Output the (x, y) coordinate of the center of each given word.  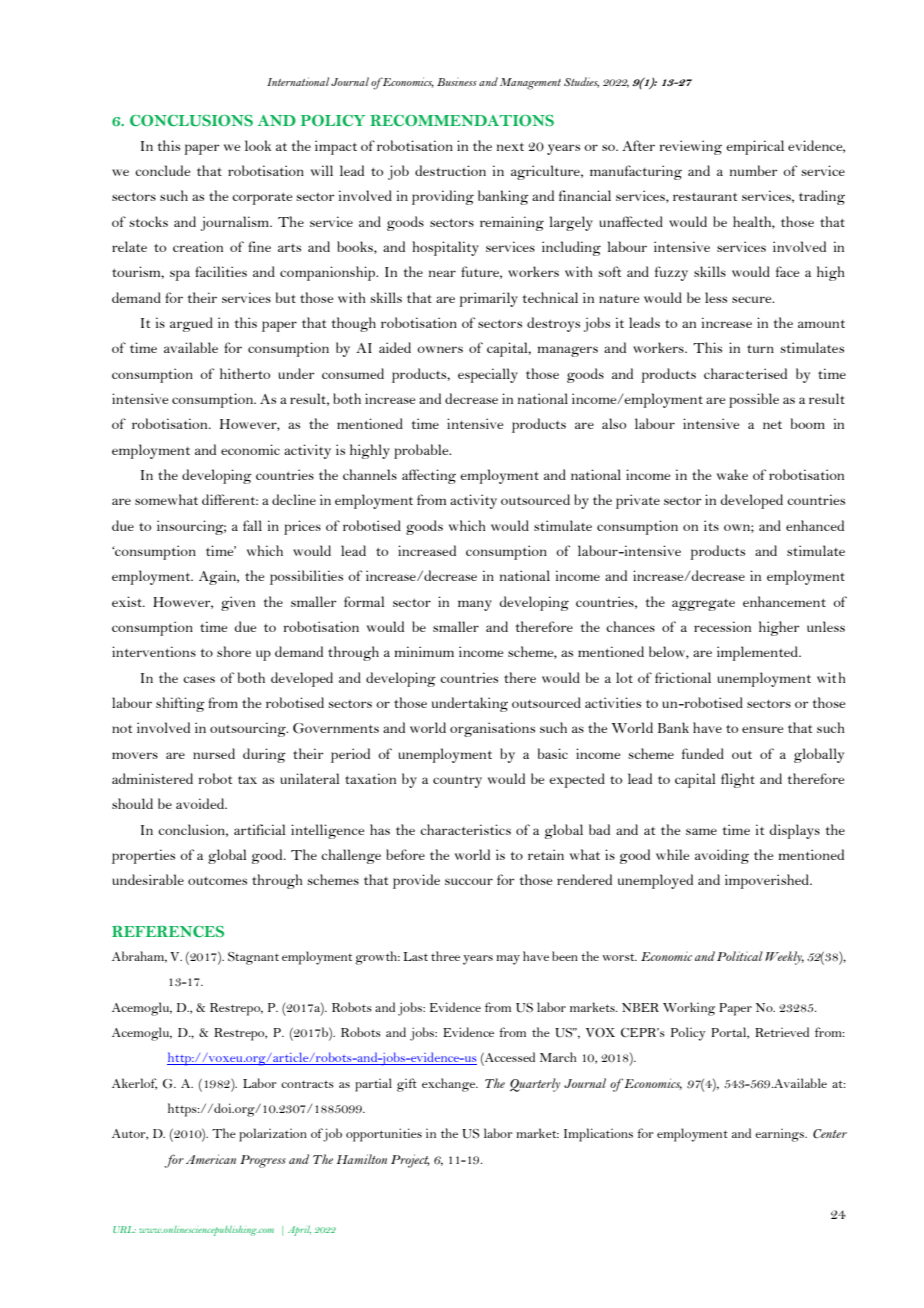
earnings (780, 1135)
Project (410, 1161)
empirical (755, 147)
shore (234, 651)
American (211, 1159)
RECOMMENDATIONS (462, 120)
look (258, 145)
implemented (758, 653)
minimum (424, 651)
